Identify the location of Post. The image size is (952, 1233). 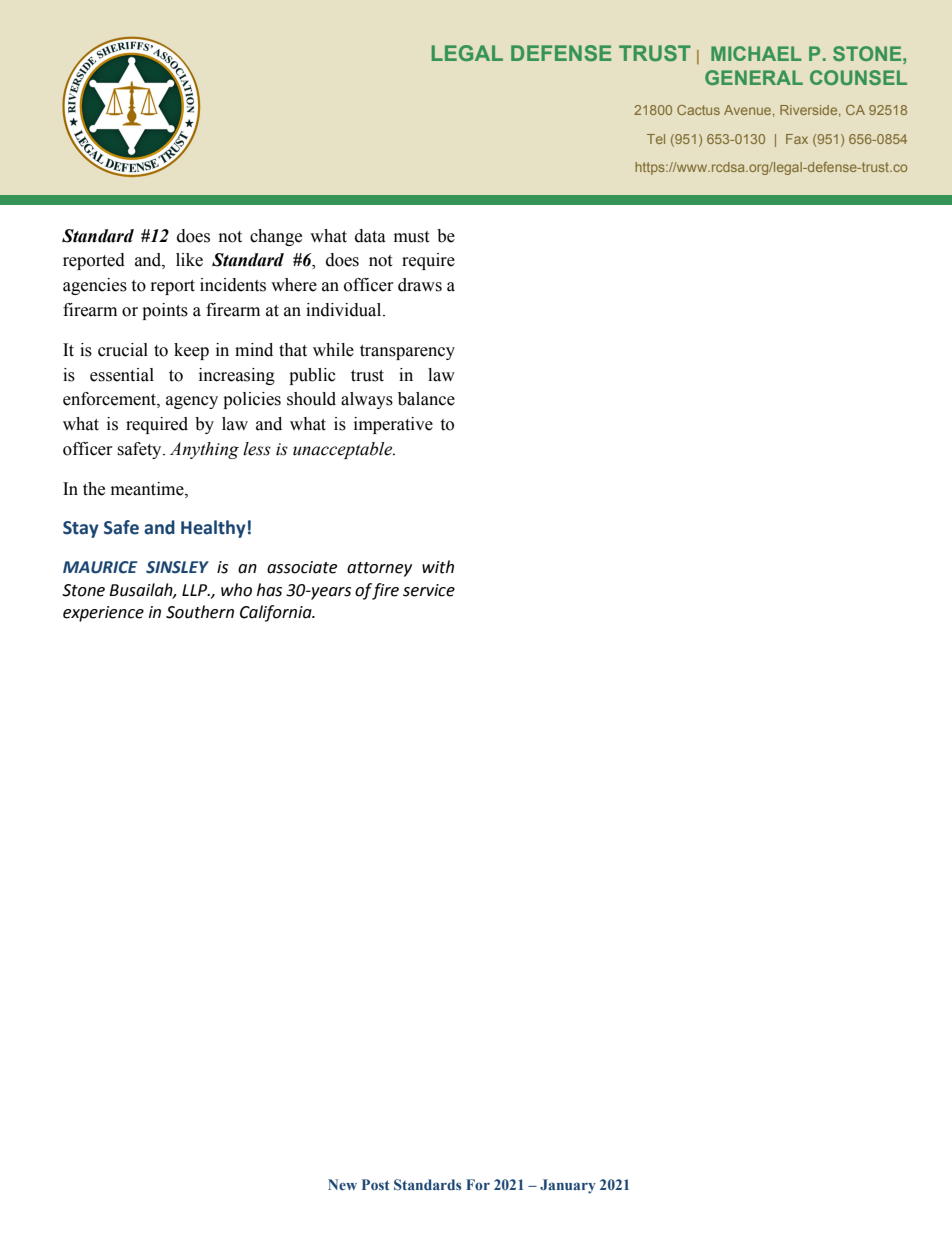
(376, 1184).
